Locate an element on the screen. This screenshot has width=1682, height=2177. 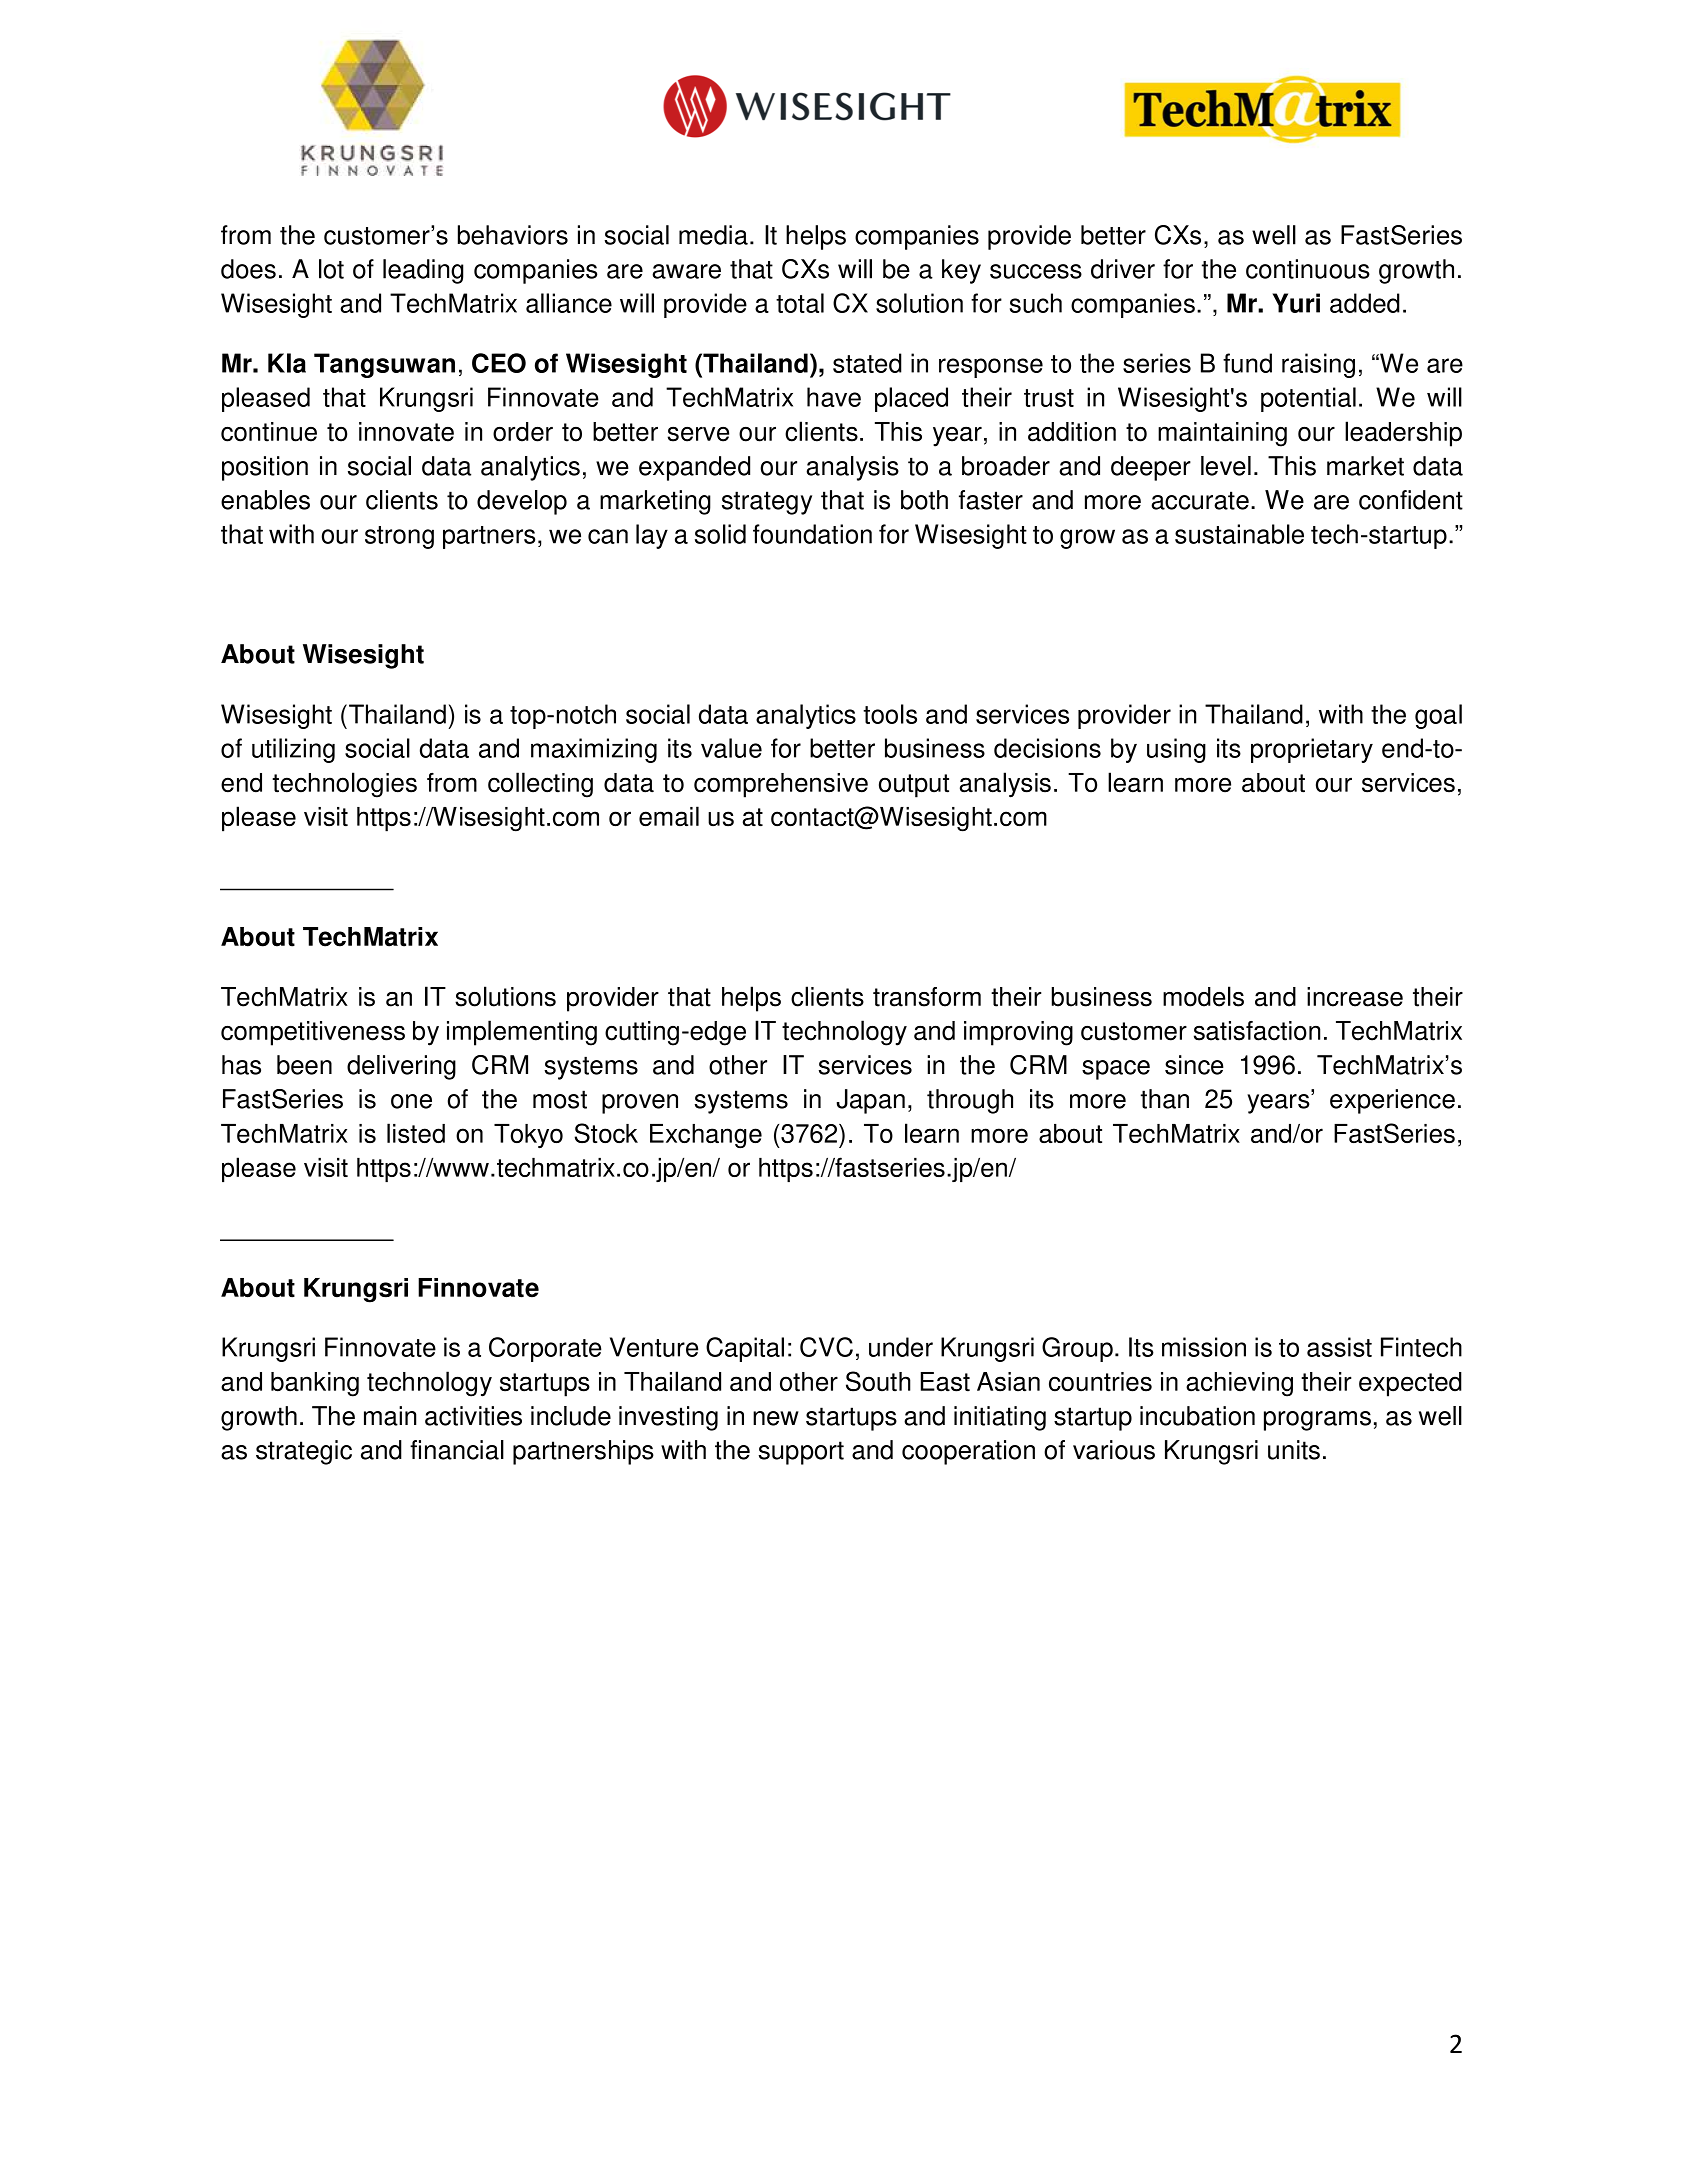
delivering is located at coordinates (401, 1067).
